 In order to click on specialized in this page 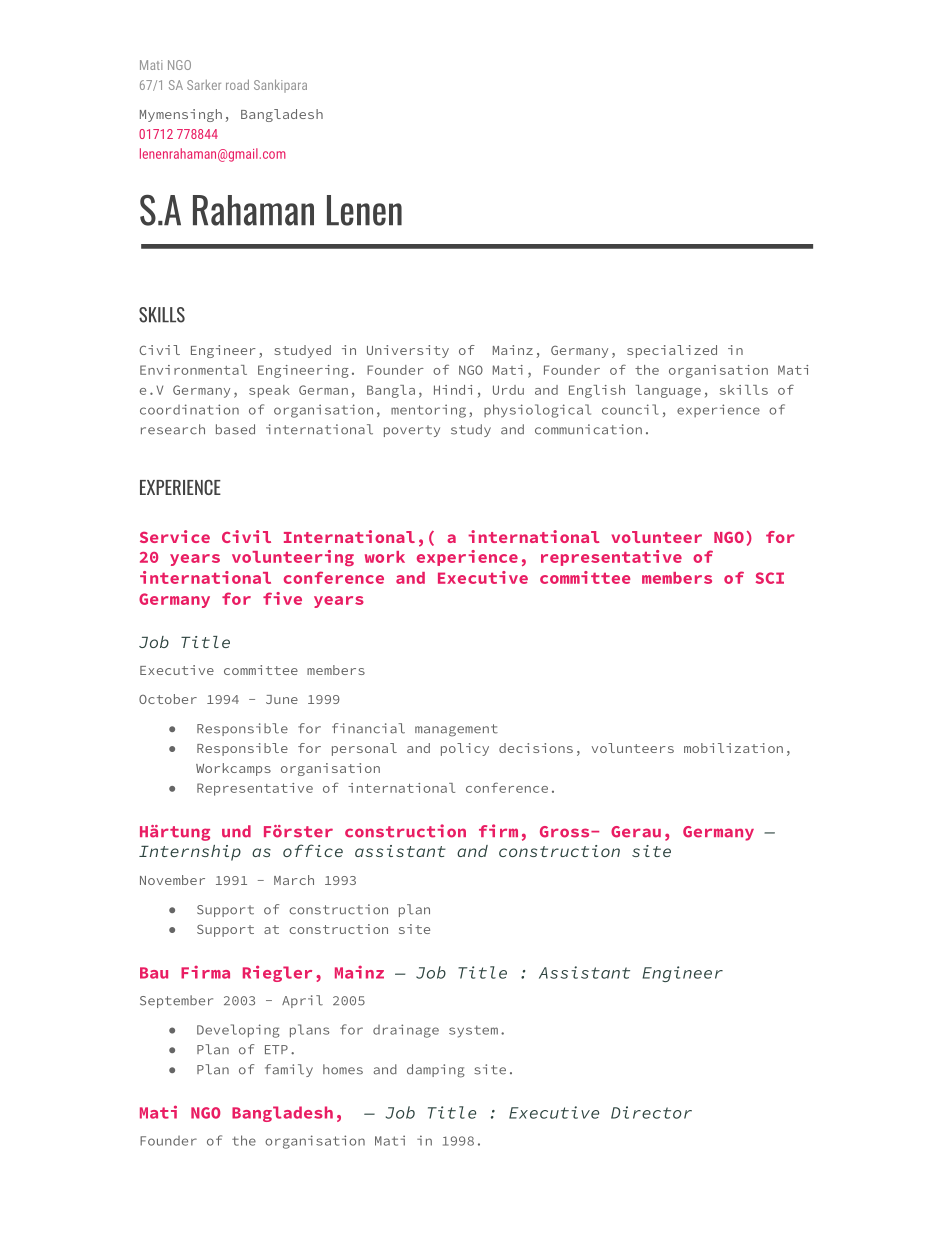, I will do `click(672, 351)`.
